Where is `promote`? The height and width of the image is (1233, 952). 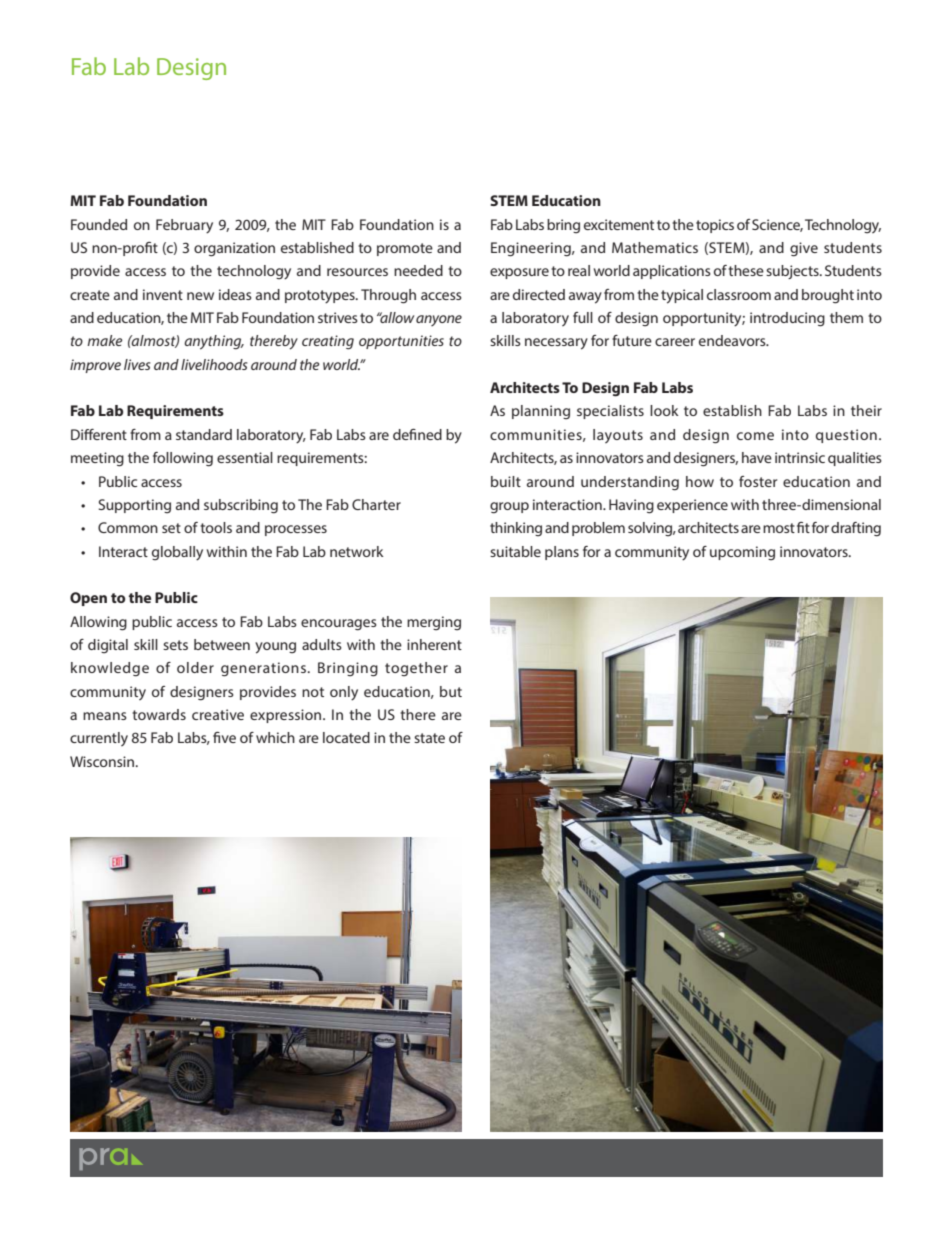
promote is located at coordinates (405, 249).
